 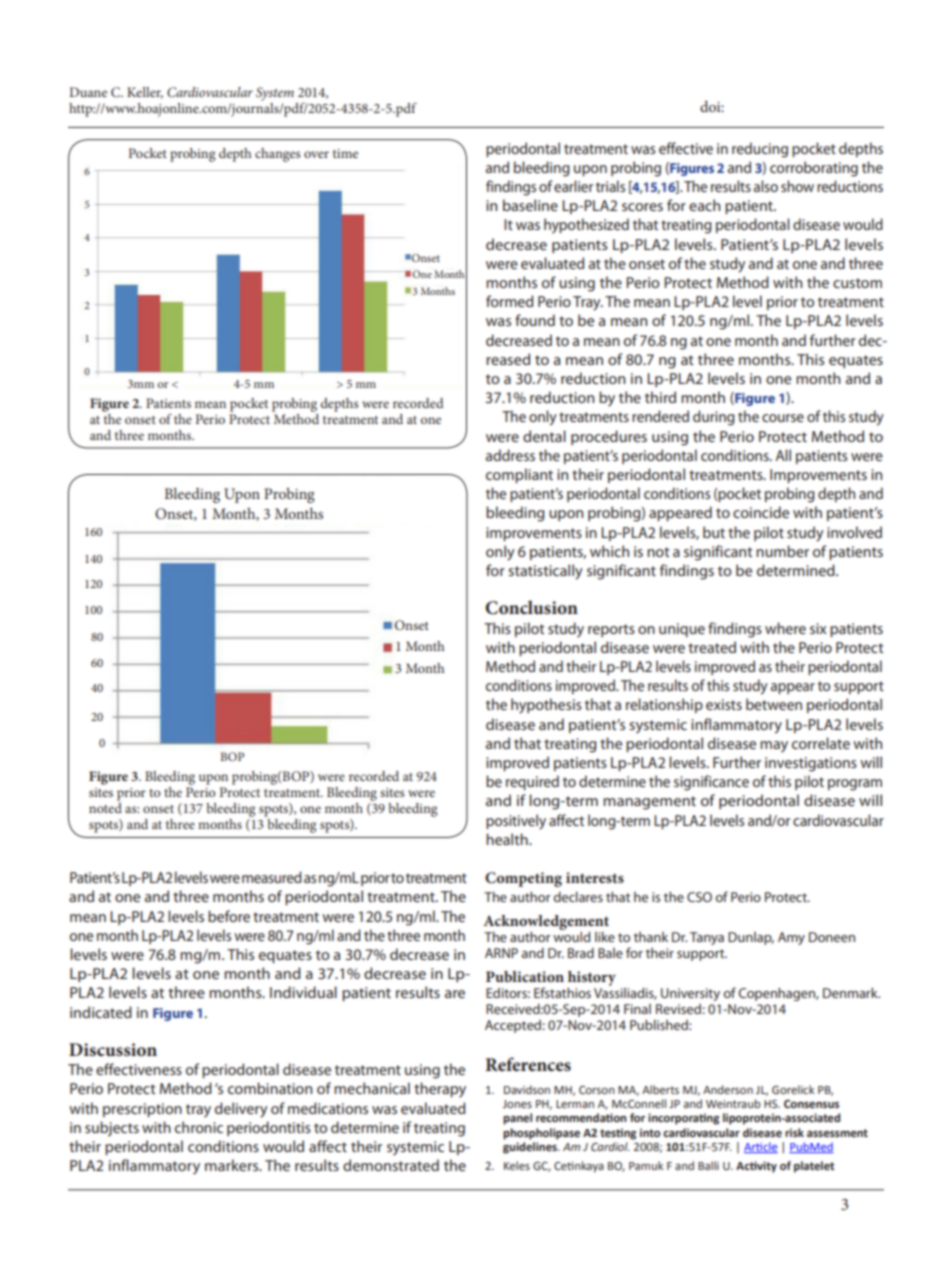 What do you see at coordinates (199, 1127) in the image?
I see `chronic` at bounding box center [199, 1127].
